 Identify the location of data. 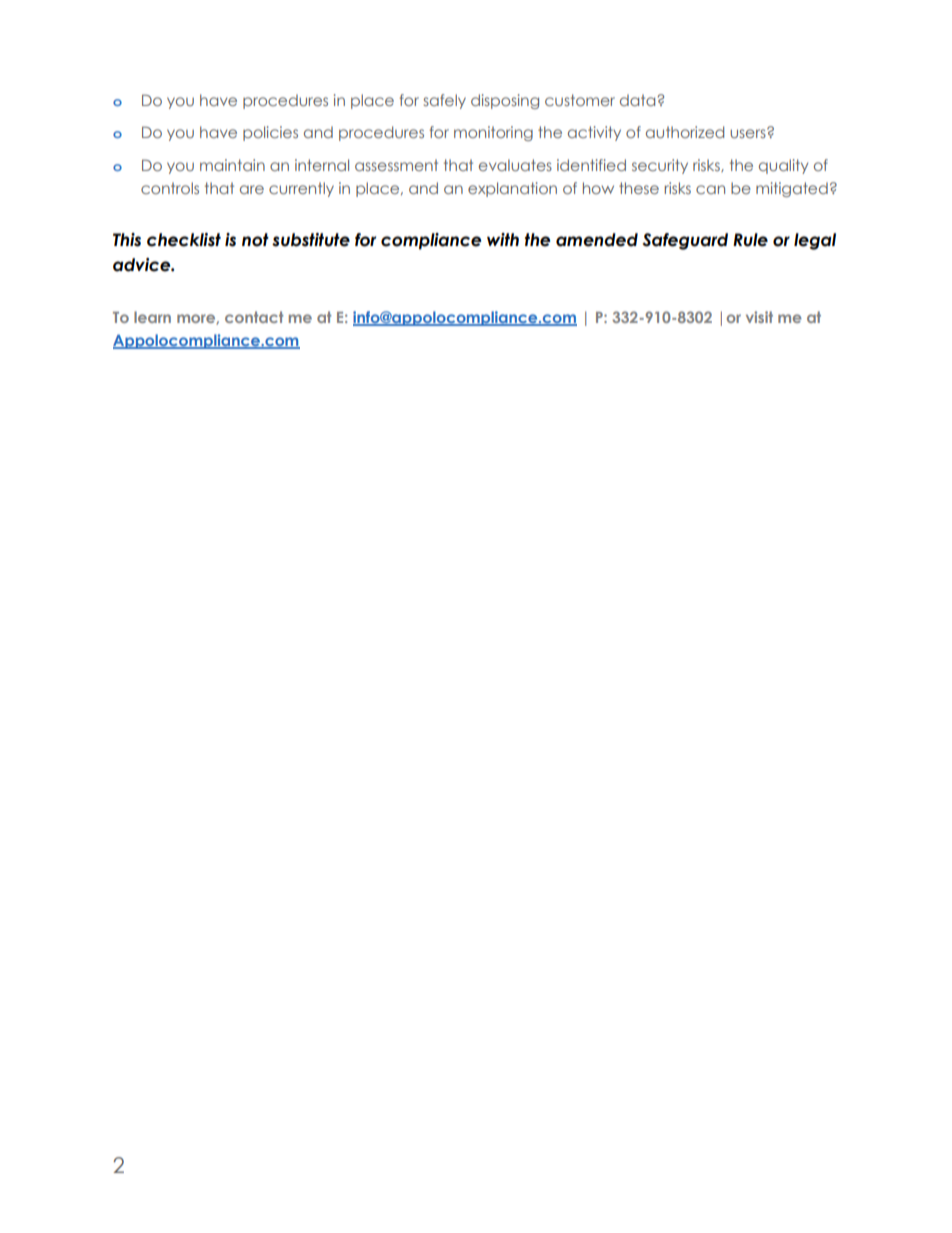
(639, 100).
